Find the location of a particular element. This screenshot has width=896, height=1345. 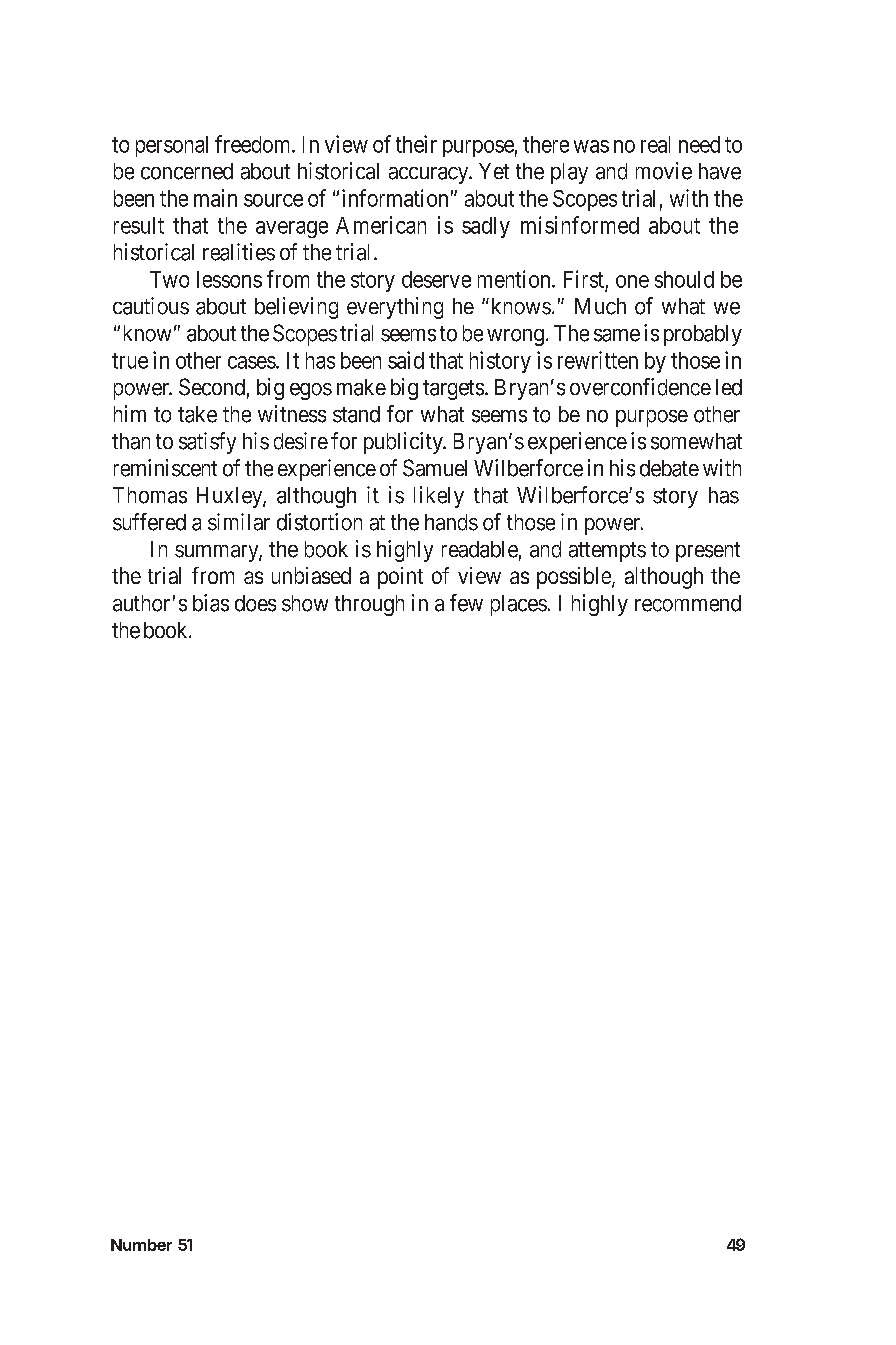

movie is located at coordinates (664, 171).
